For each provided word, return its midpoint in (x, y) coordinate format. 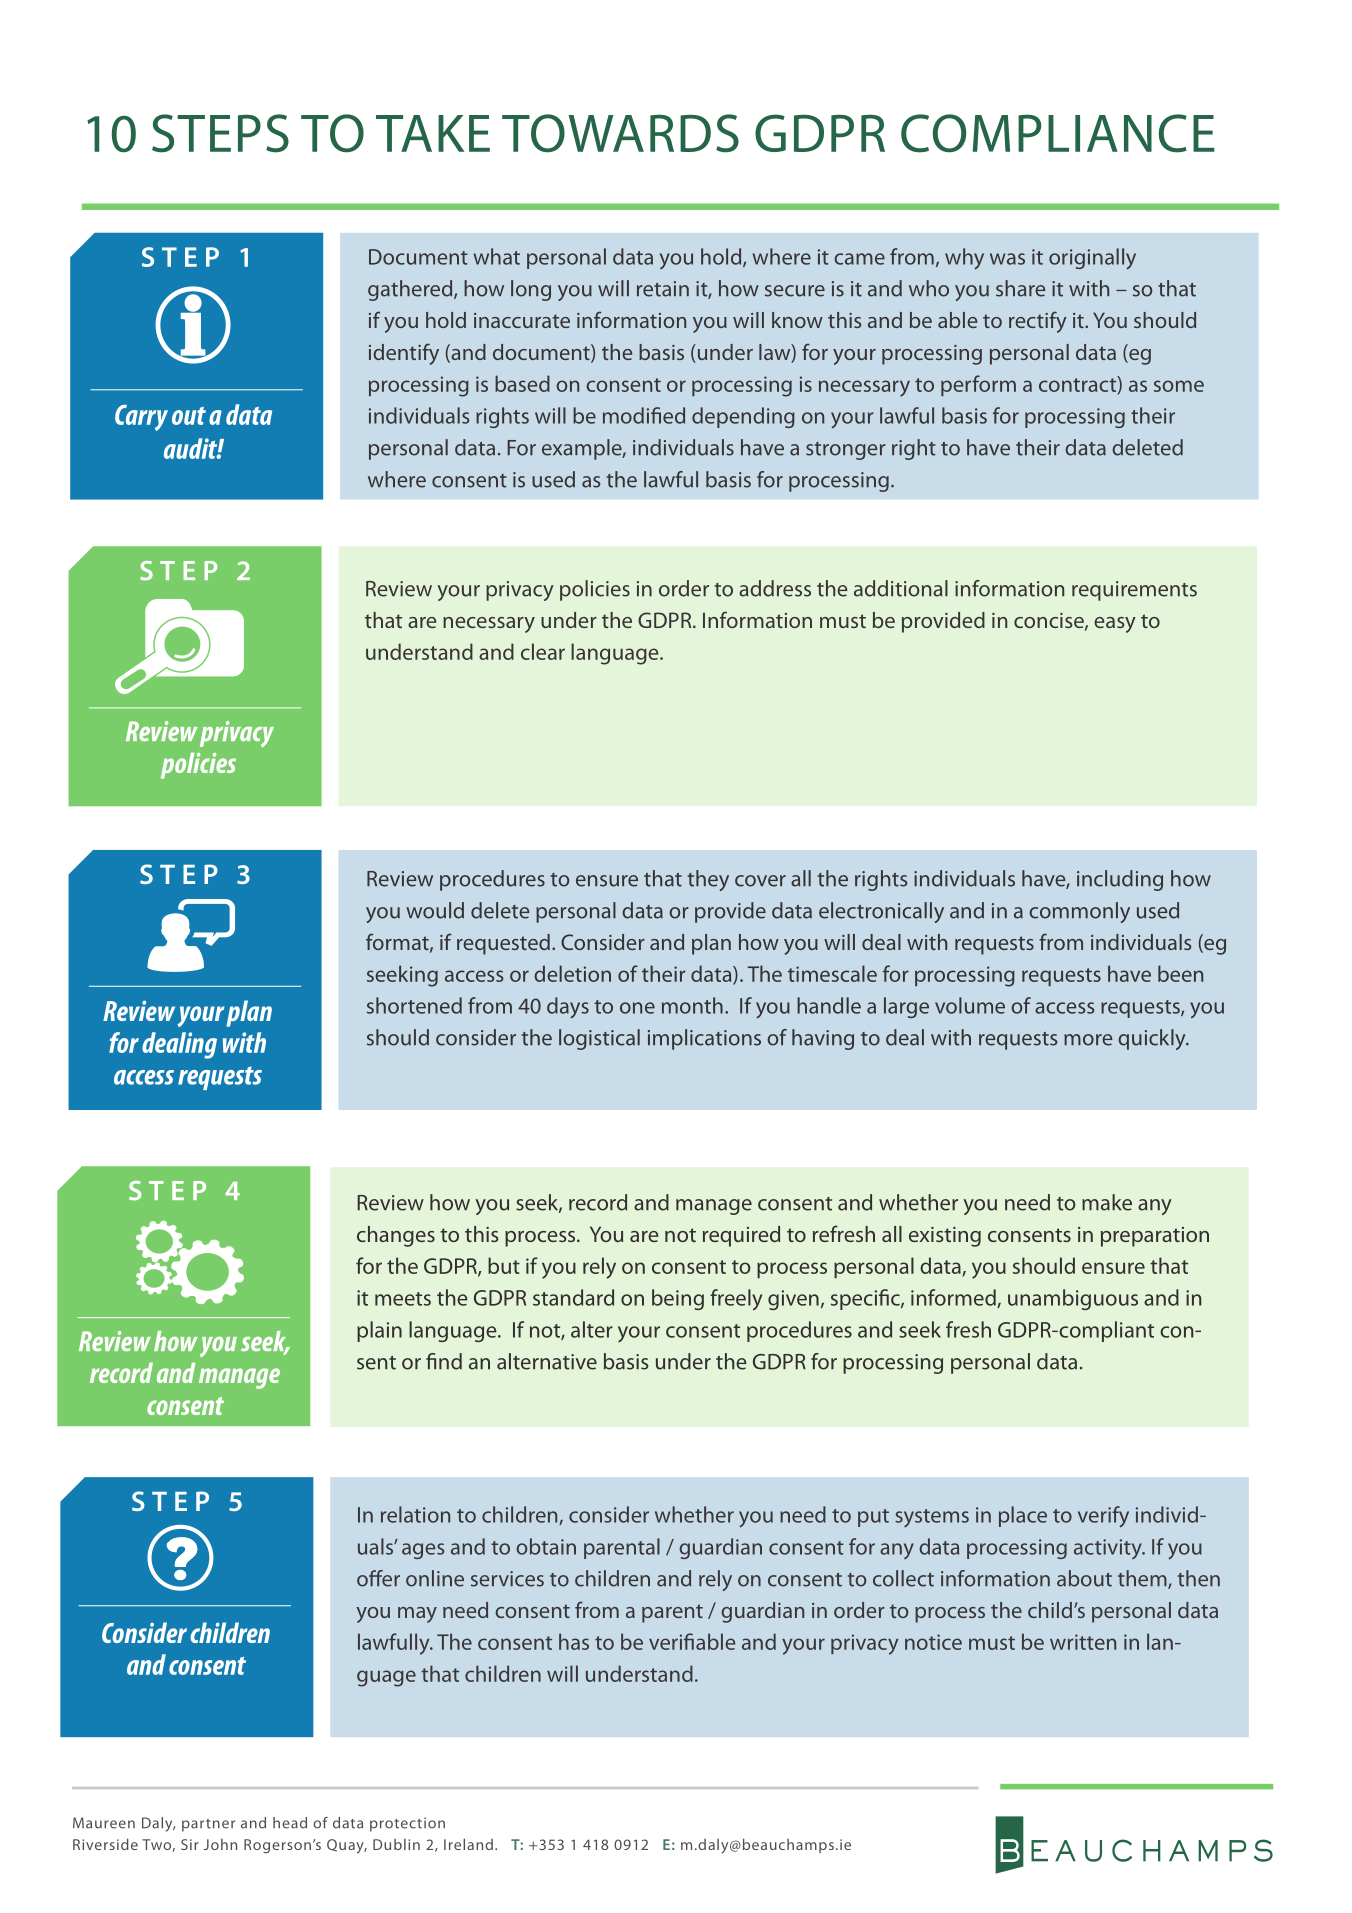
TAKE (433, 133)
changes (396, 1236)
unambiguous (1073, 1299)
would (435, 910)
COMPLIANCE (1058, 133)
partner (208, 1825)
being (678, 1299)
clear (543, 651)
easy (1115, 625)
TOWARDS (620, 133)
